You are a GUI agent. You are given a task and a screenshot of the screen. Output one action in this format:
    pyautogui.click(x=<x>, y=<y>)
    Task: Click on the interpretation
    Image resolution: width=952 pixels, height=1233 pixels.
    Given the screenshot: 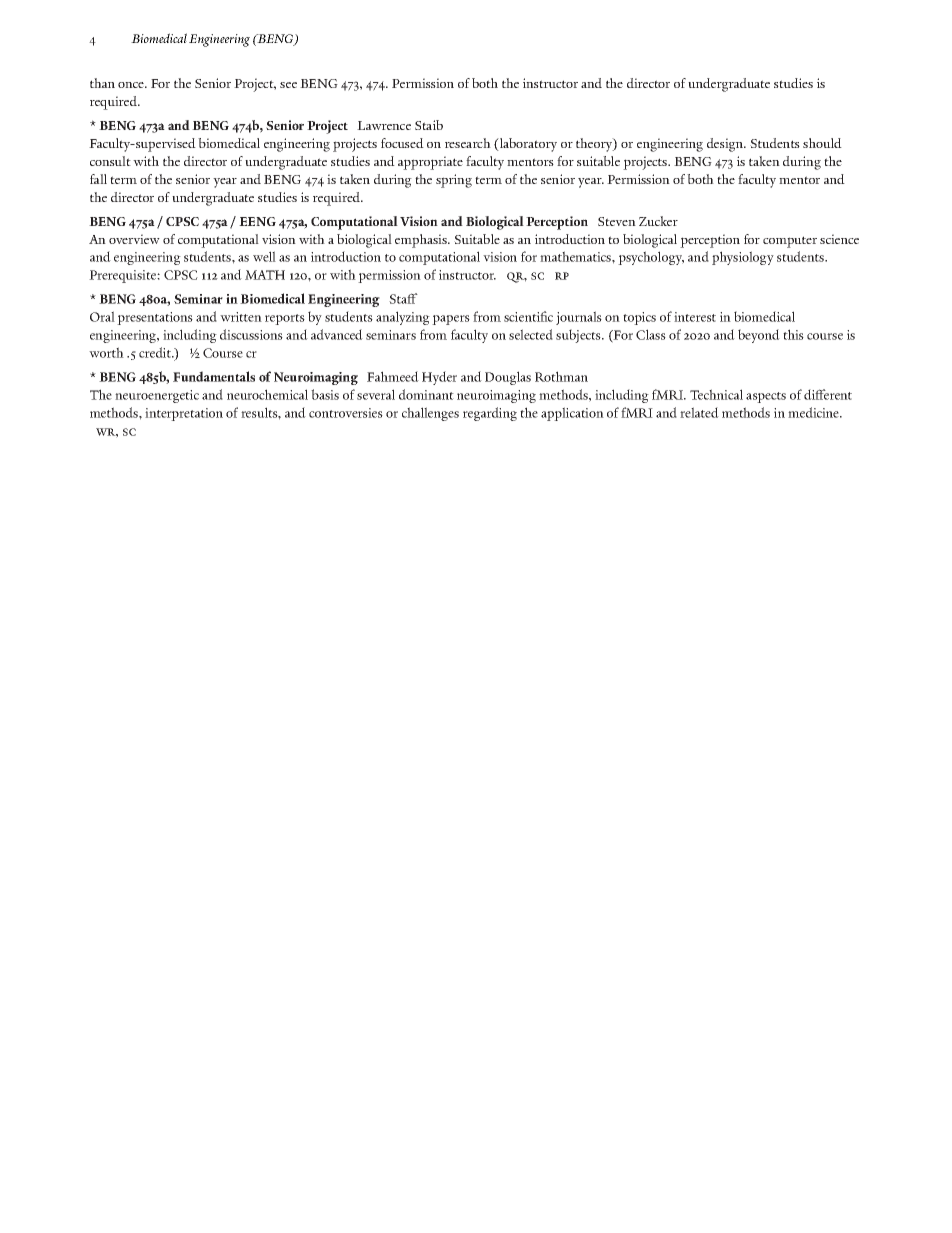 What is the action you would take?
    pyautogui.click(x=184, y=414)
